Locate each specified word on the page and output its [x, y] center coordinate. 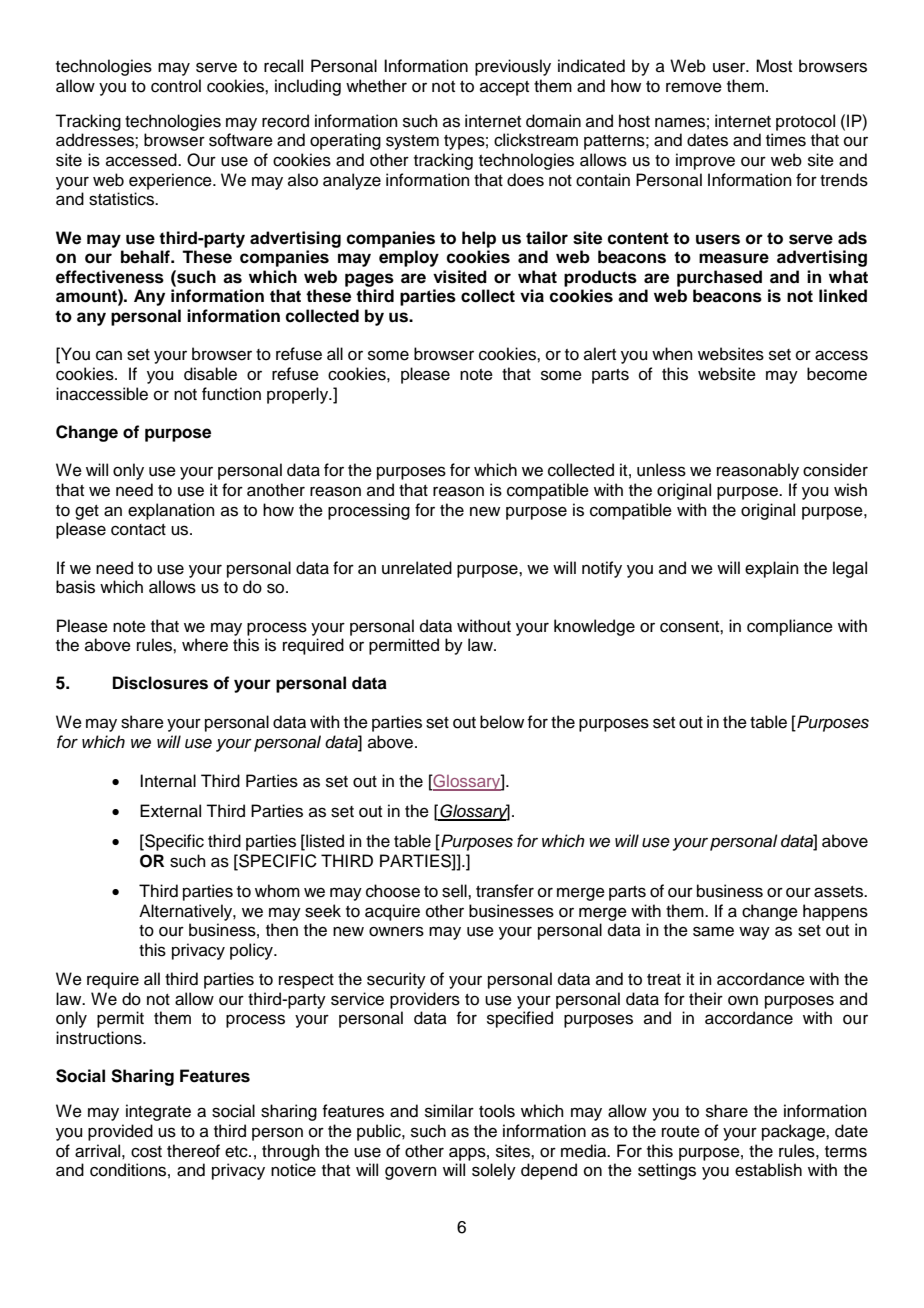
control [176, 86]
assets [839, 892]
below [502, 722]
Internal [168, 781]
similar [449, 1111]
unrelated [417, 568]
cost [146, 1152]
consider [835, 470]
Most [774, 66]
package [794, 1132]
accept [504, 88]
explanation [171, 511]
